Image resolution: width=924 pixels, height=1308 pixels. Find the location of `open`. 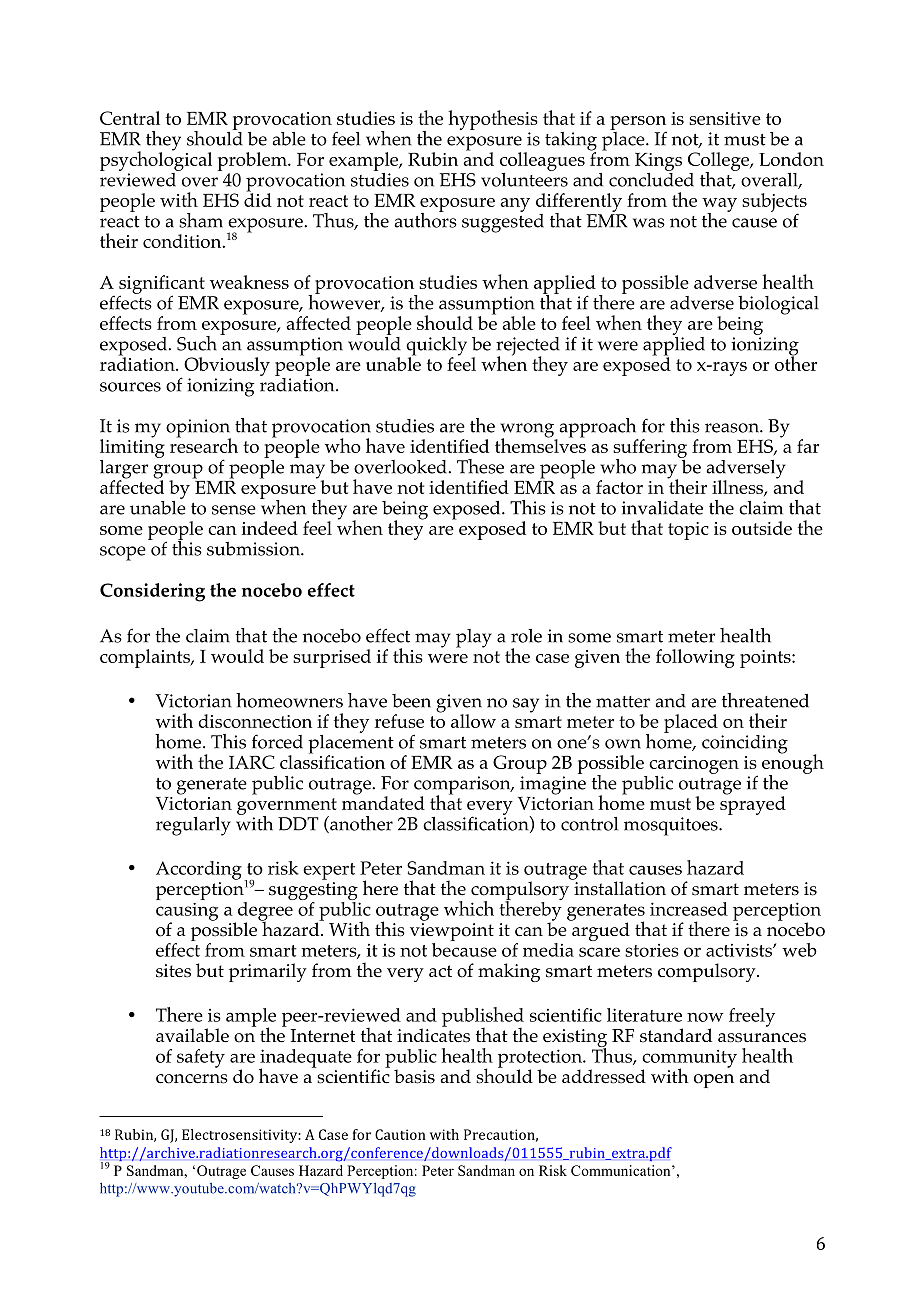

open is located at coordinates (714, 1081).
